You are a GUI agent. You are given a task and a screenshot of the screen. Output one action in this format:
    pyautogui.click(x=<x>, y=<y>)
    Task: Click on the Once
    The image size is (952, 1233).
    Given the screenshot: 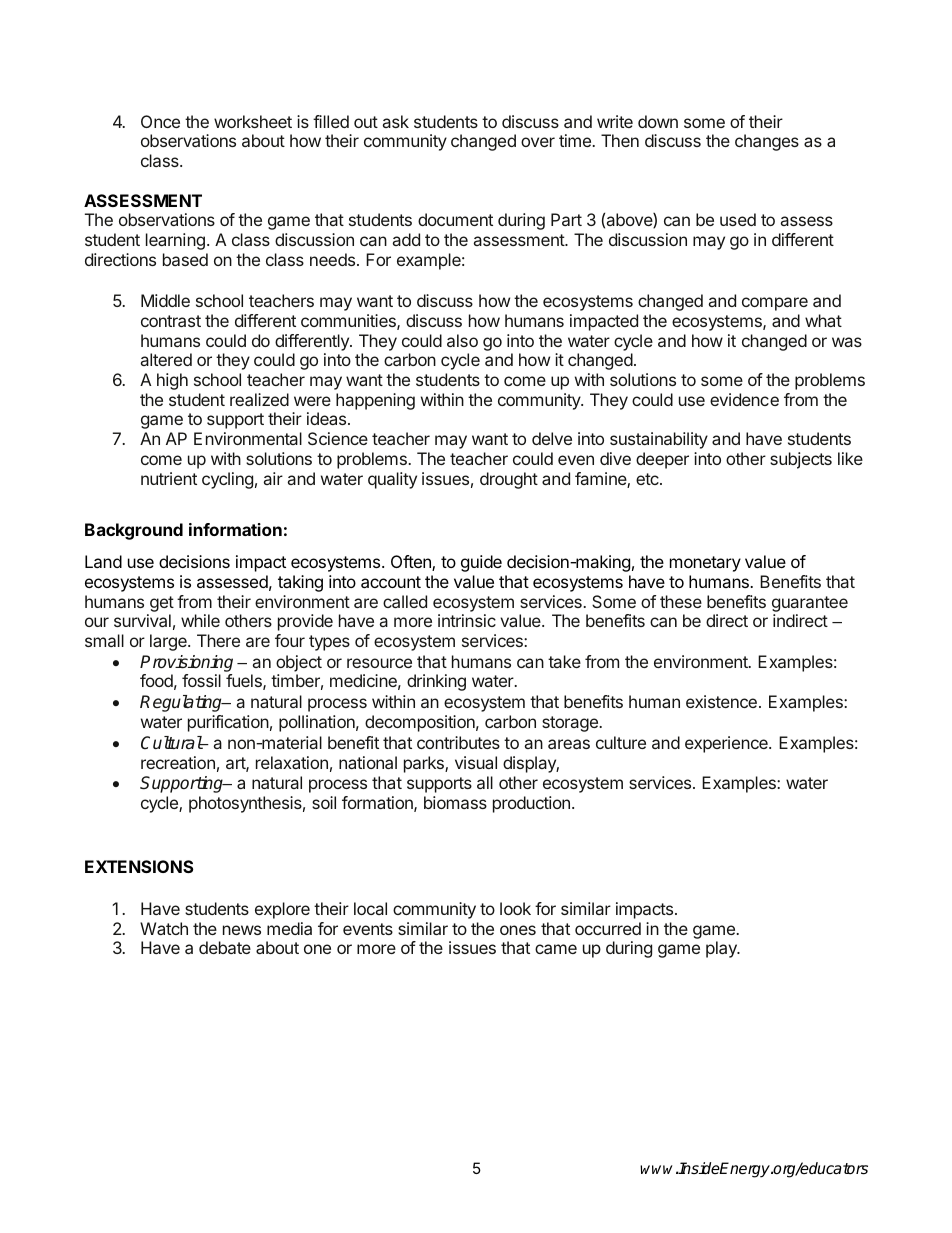 What is the action you would take?
    pyautogui.click(x=160, y=121)
